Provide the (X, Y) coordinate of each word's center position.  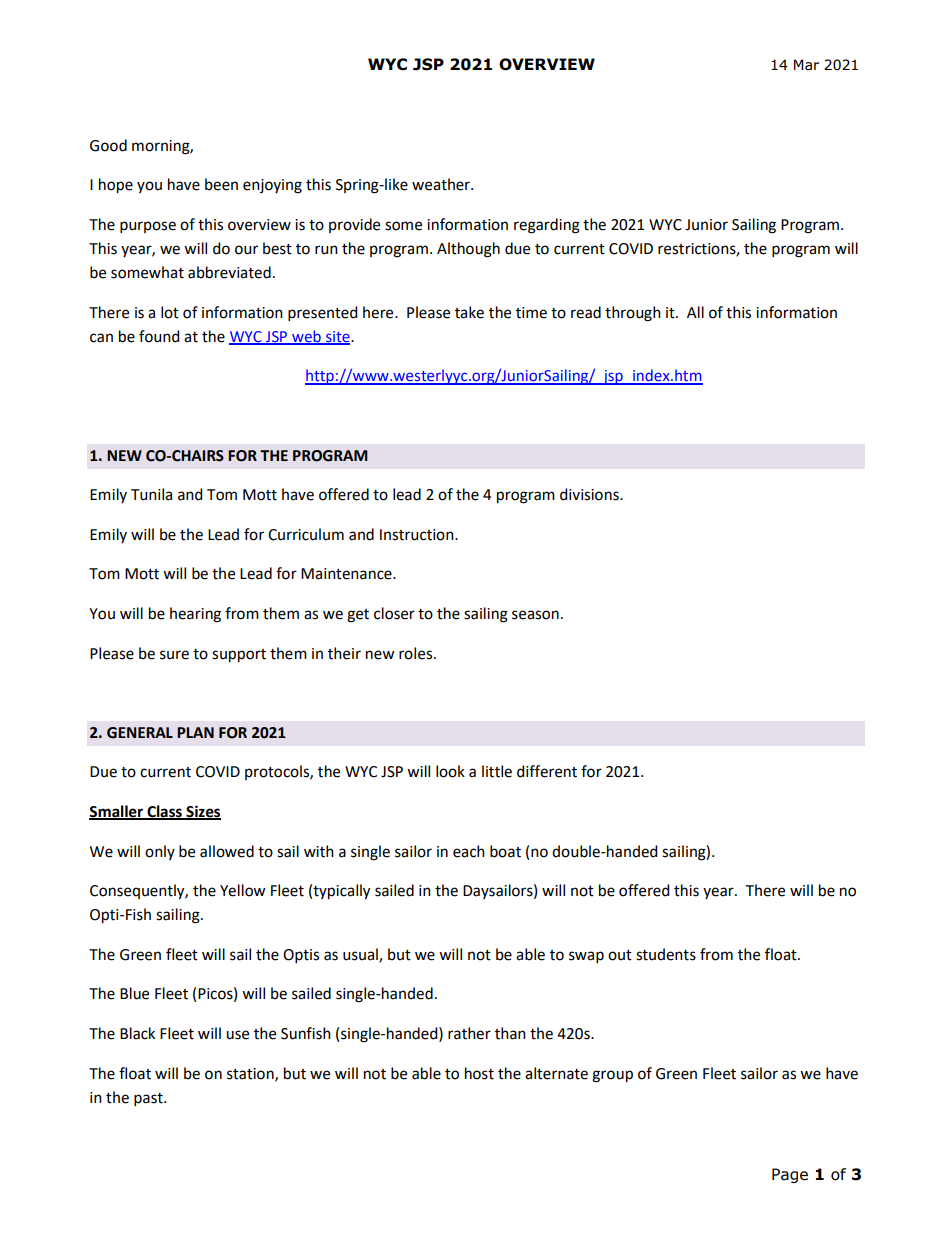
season (535, 615)
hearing (195, 615)
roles (417, 653)
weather (442, 184)
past (149, 1099)
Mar (806, 64)
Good (108, 145)
